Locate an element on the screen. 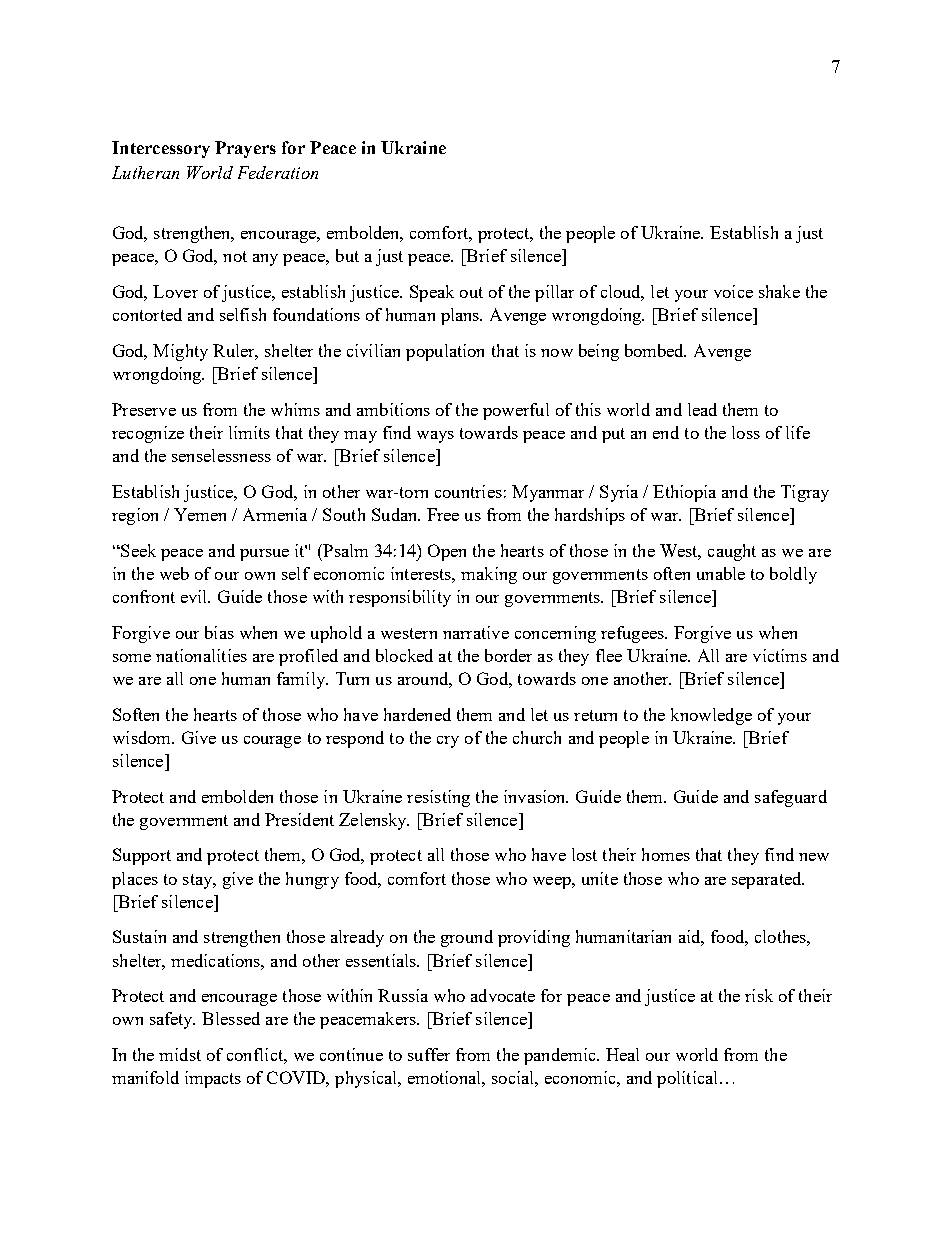 This screenshot has width=952, height=1233. Prayers is located at coordinates (245, 149).
